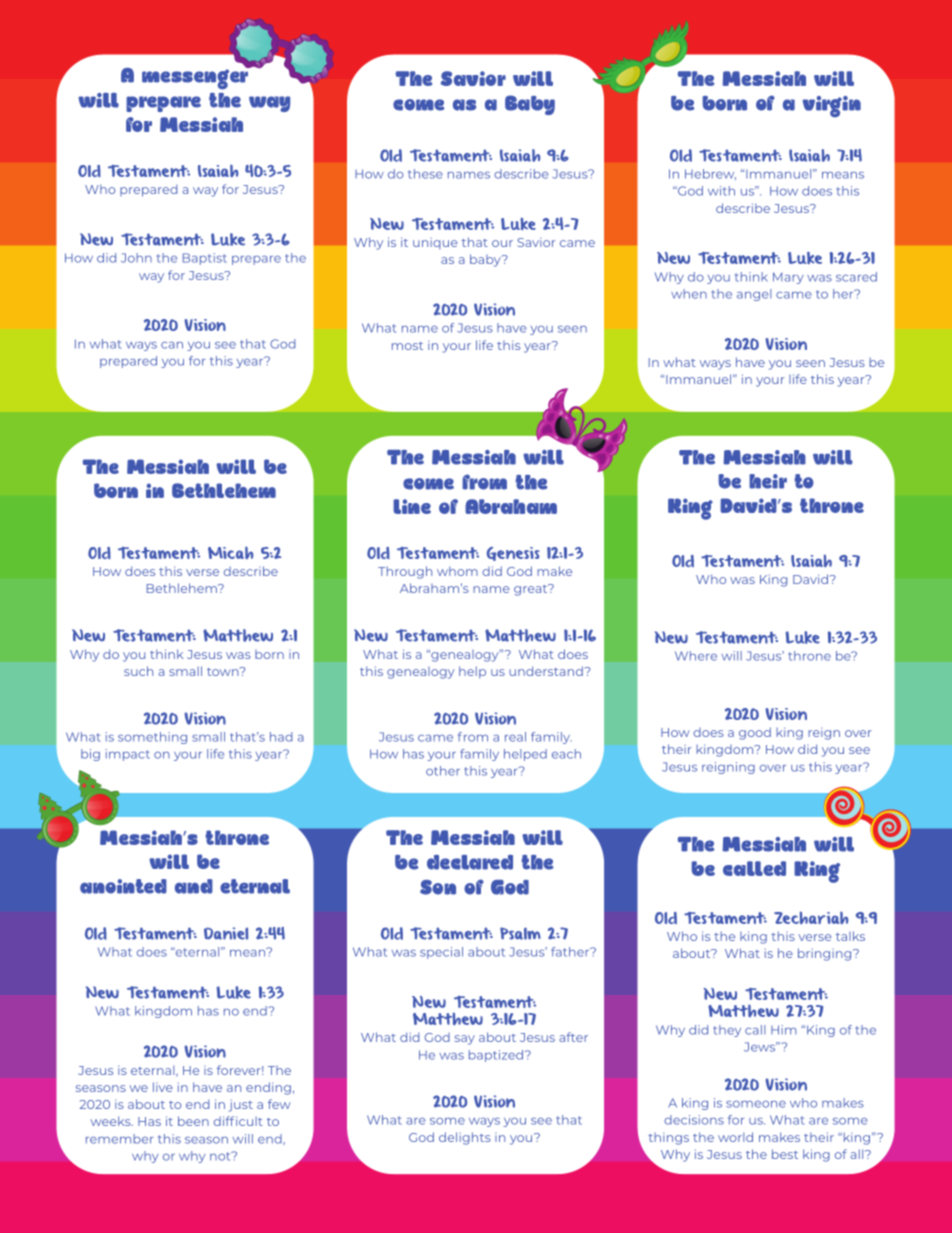 This image has width=952, height=1233. I want to click on messenger, so click(196, 78).
